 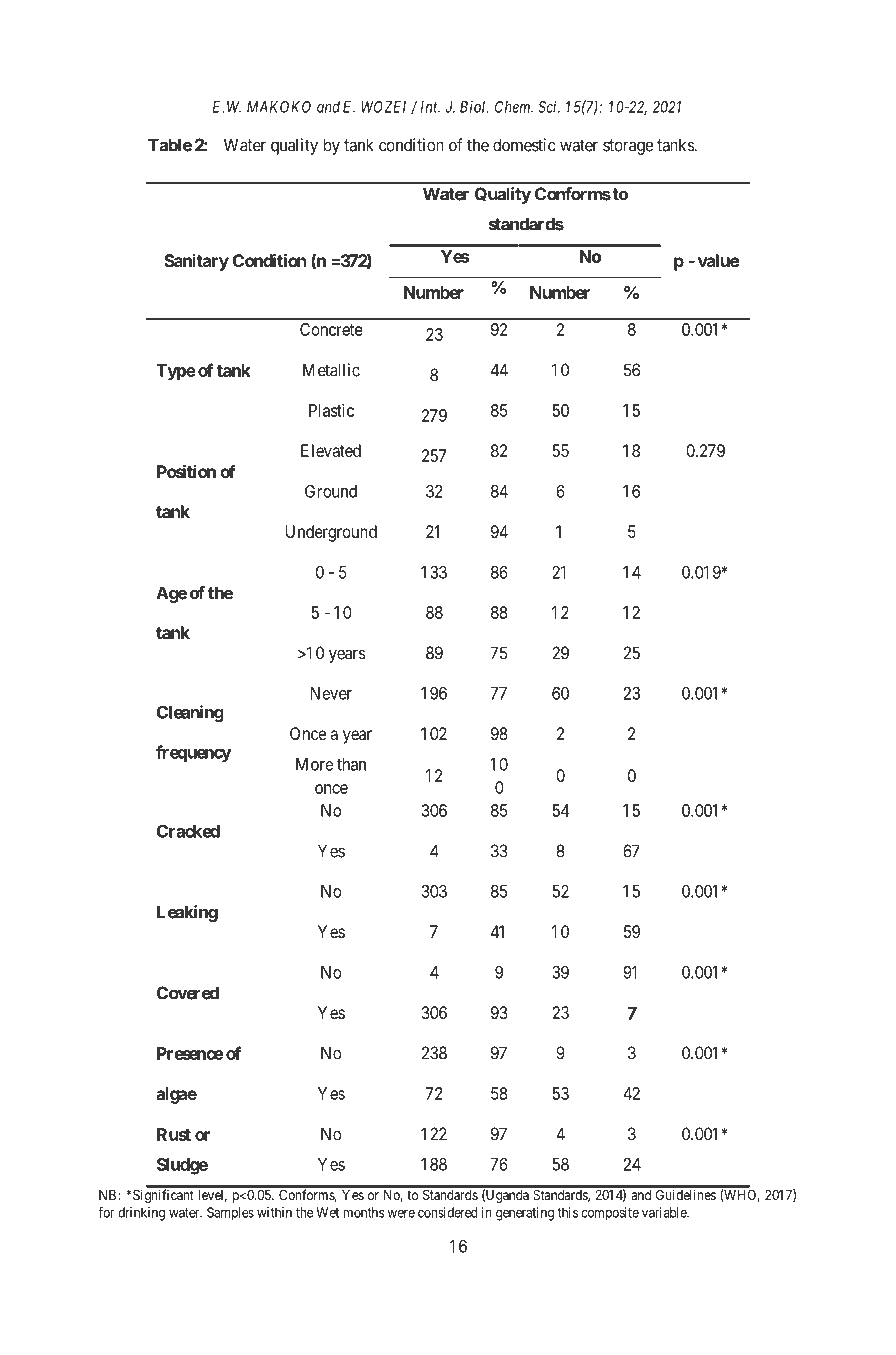 I want to click on Position, so click(x=186, y=471).
